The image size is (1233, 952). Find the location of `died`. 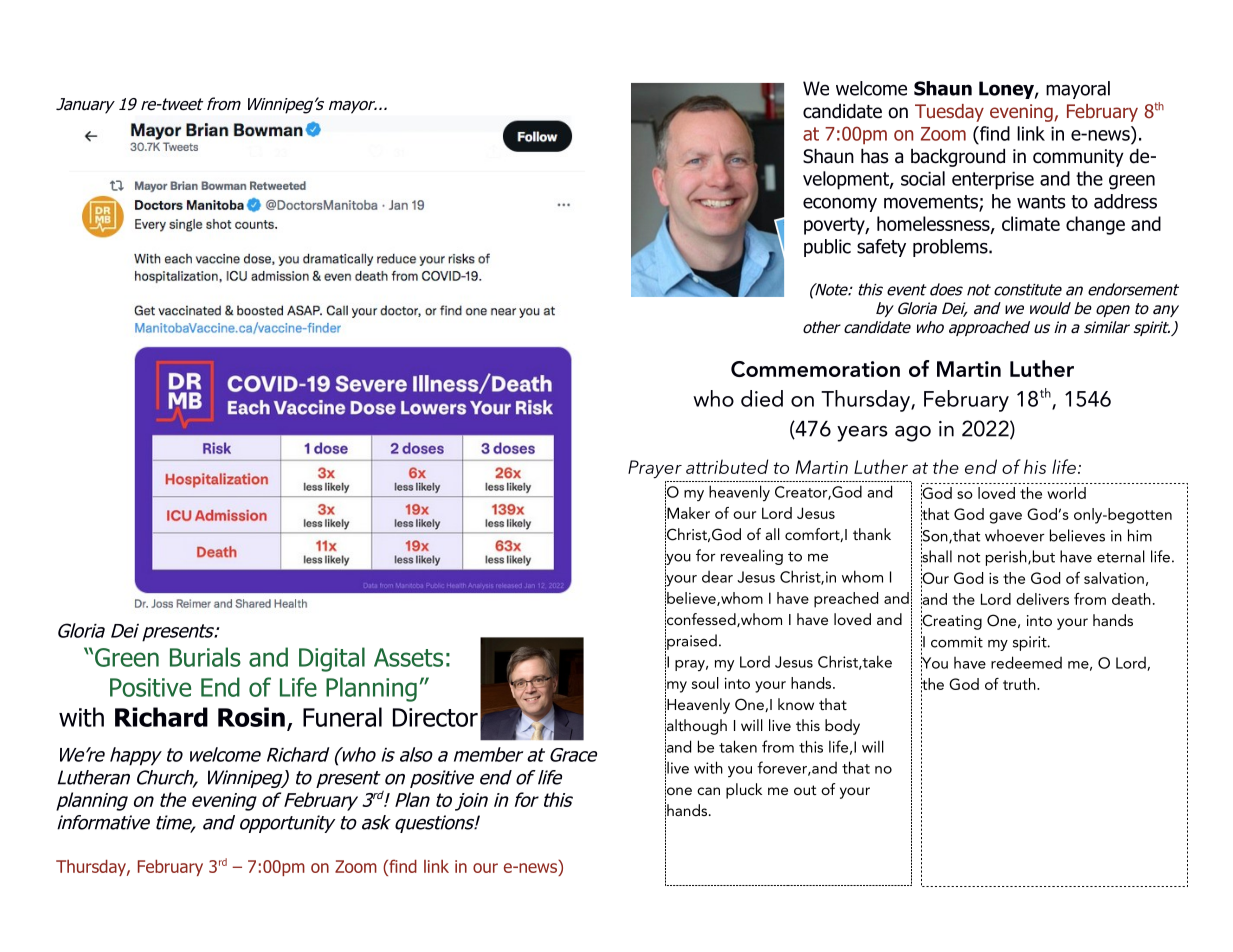

died is located at coordinates (762, 398).
